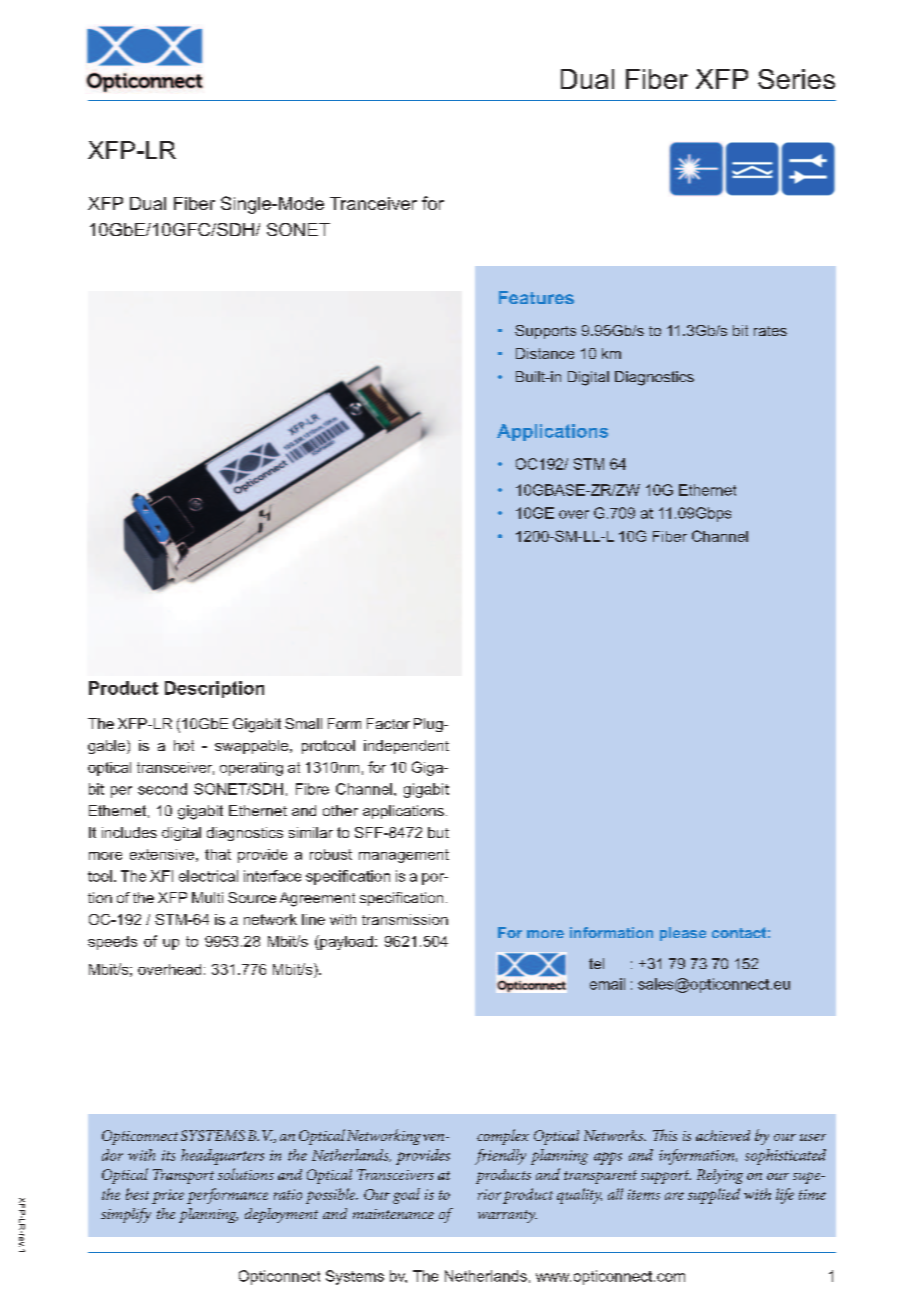 The height and width of the page is (1308, 924). I want to click on Distance, so click(545, 353).
